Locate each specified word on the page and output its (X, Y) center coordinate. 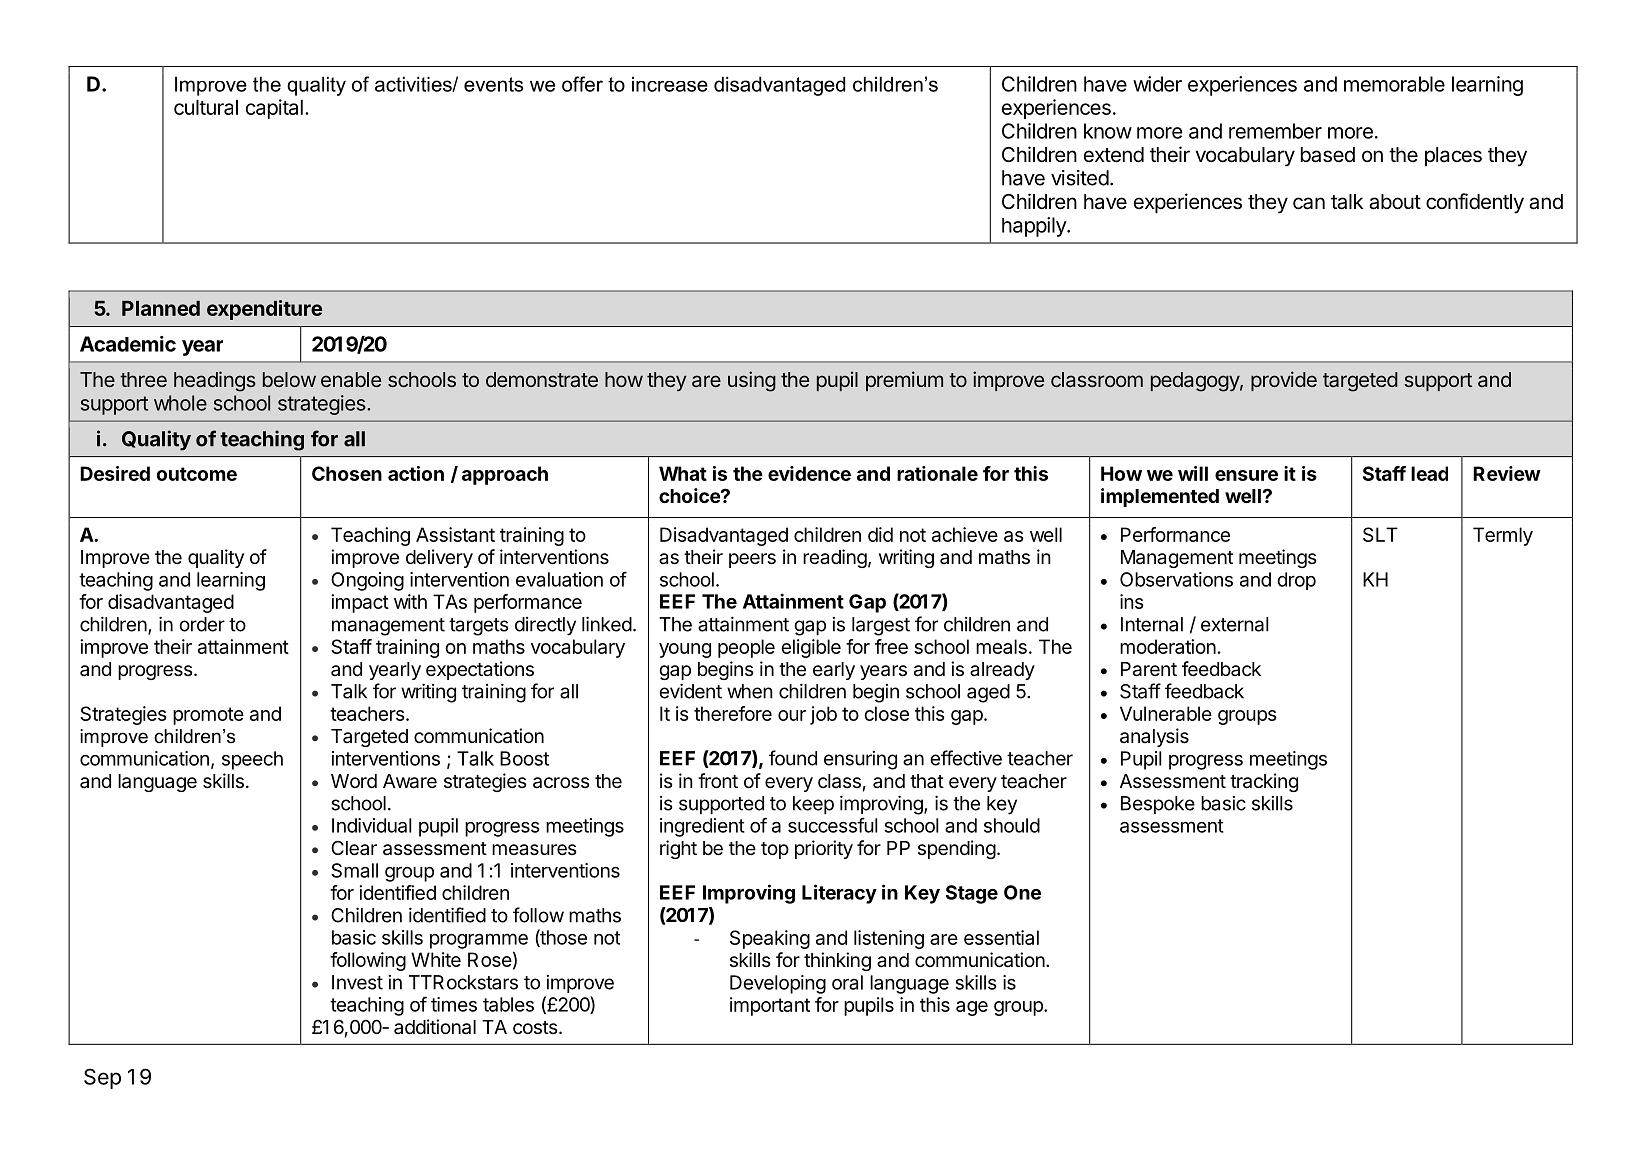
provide (1284, 381)
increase (670, 84)
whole (180, 403)
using (752, 381)
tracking (1264, 782)
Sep (102, 1078)
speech (252, 760)
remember (1275, 131)
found (793, 758)
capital (274, 109)
